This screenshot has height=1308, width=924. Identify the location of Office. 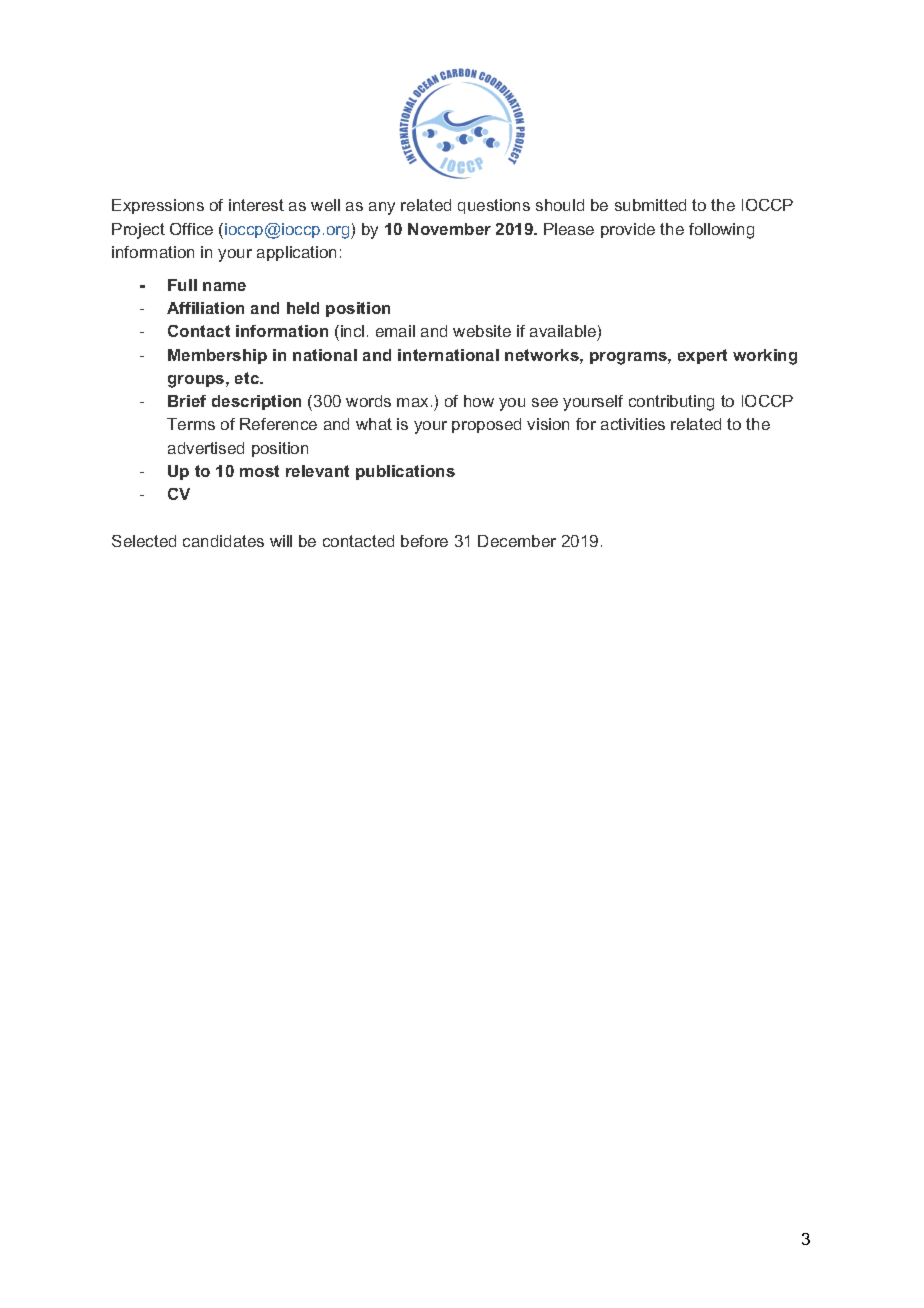
(191, 229).
